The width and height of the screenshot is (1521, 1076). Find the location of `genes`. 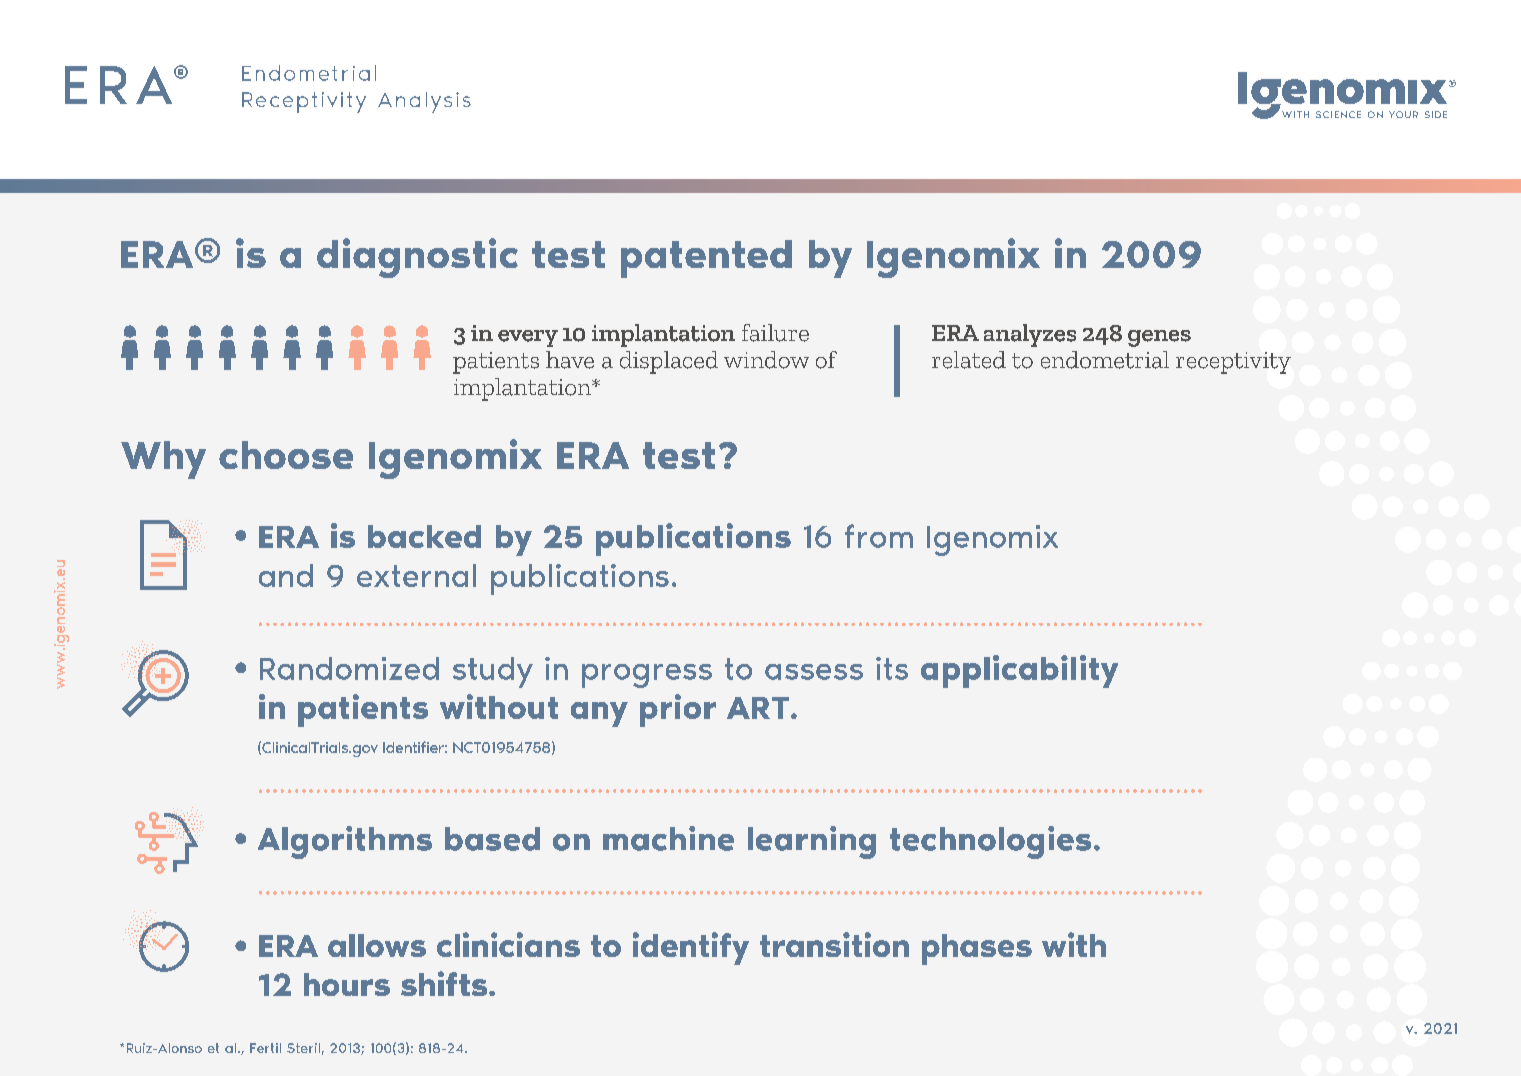

genes is located at coordinates (1159, 338).
